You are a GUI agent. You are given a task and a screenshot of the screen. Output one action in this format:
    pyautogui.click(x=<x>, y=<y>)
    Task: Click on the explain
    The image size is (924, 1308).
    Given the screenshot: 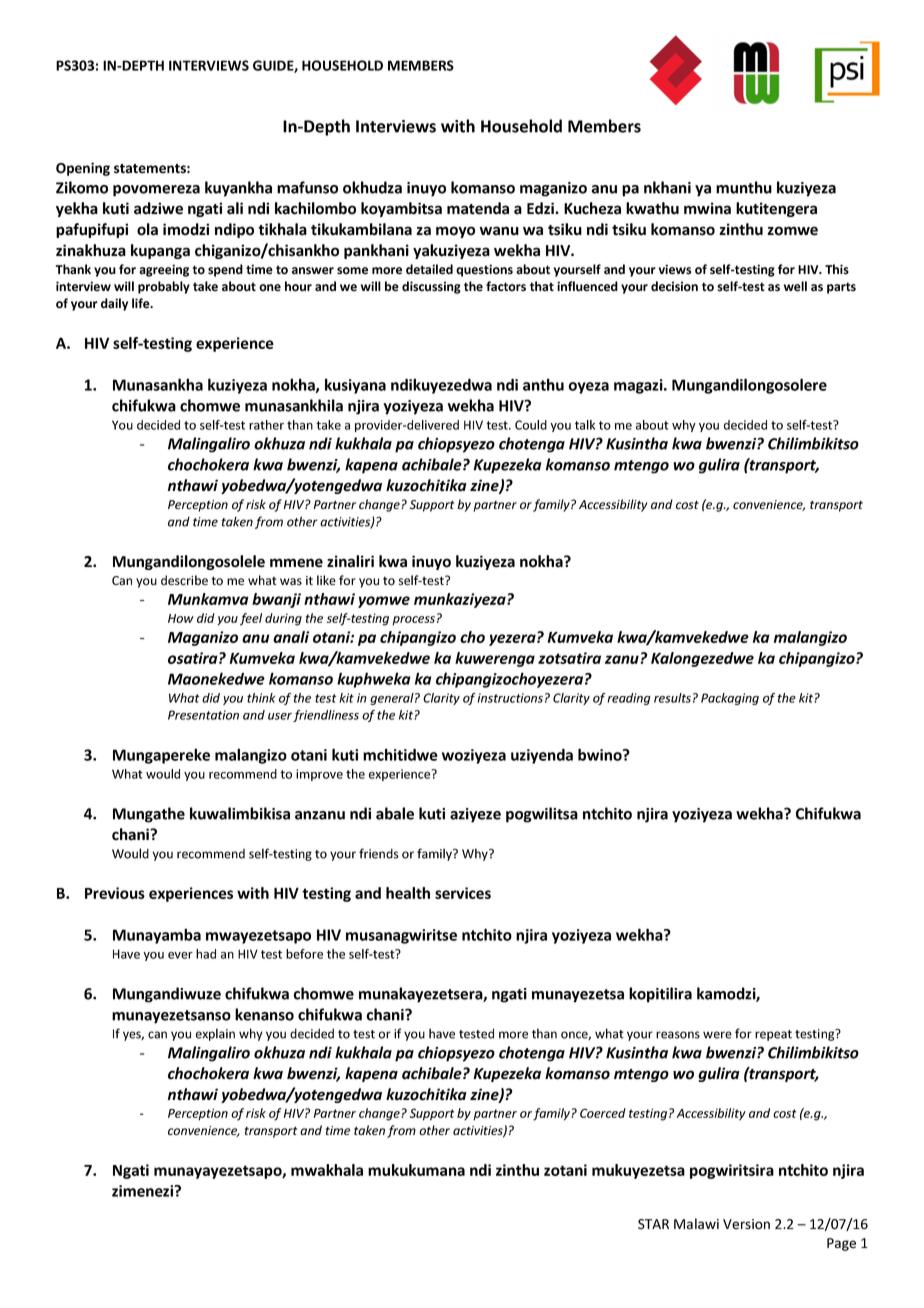 What is the action you would take?
    pyautogui.click(x=215, y=1034)
